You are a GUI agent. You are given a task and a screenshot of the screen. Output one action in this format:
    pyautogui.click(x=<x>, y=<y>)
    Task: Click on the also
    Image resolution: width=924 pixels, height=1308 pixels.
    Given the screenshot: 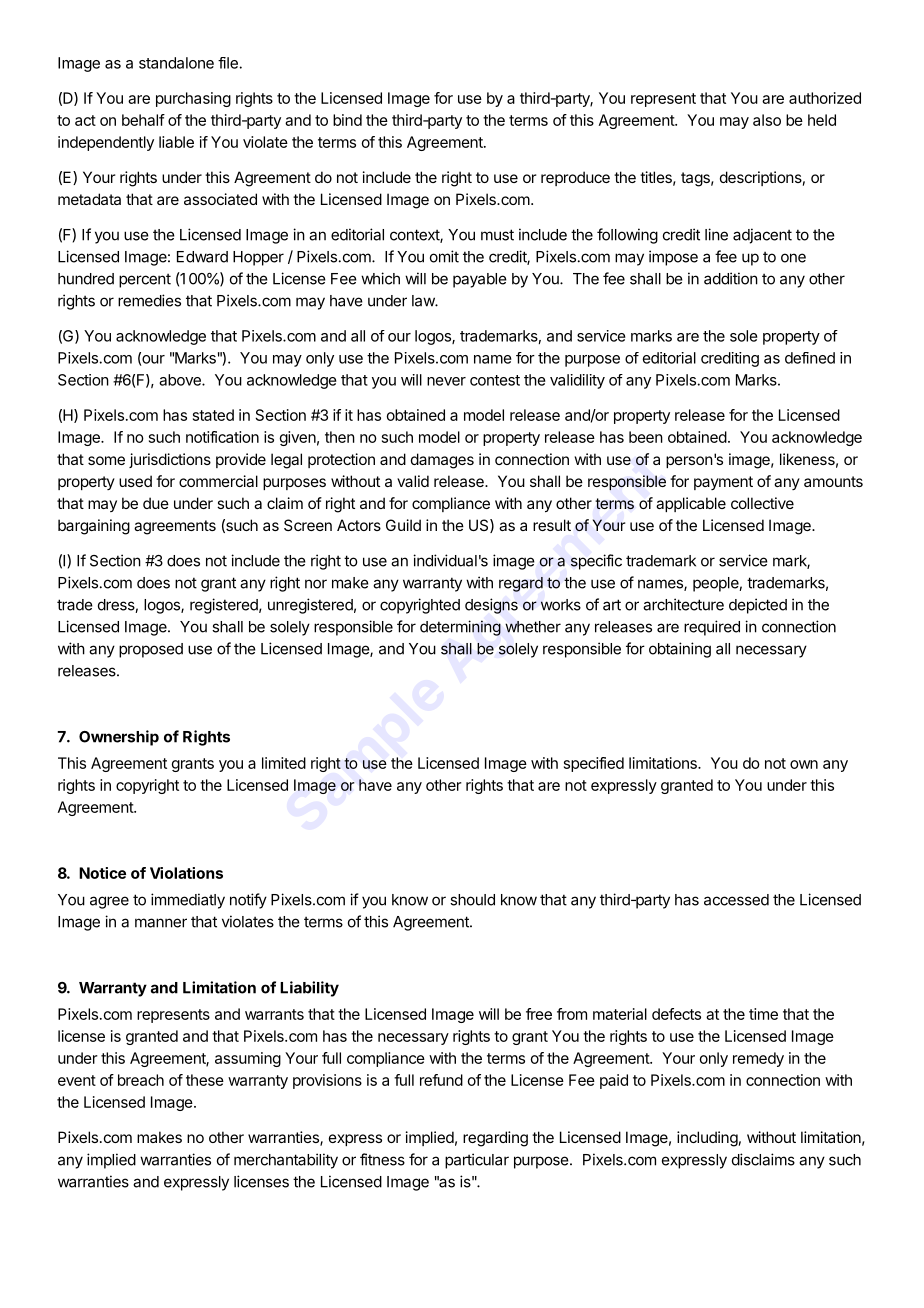 What is the action you would take?
    pyautogui.click(x=767, y=120)
